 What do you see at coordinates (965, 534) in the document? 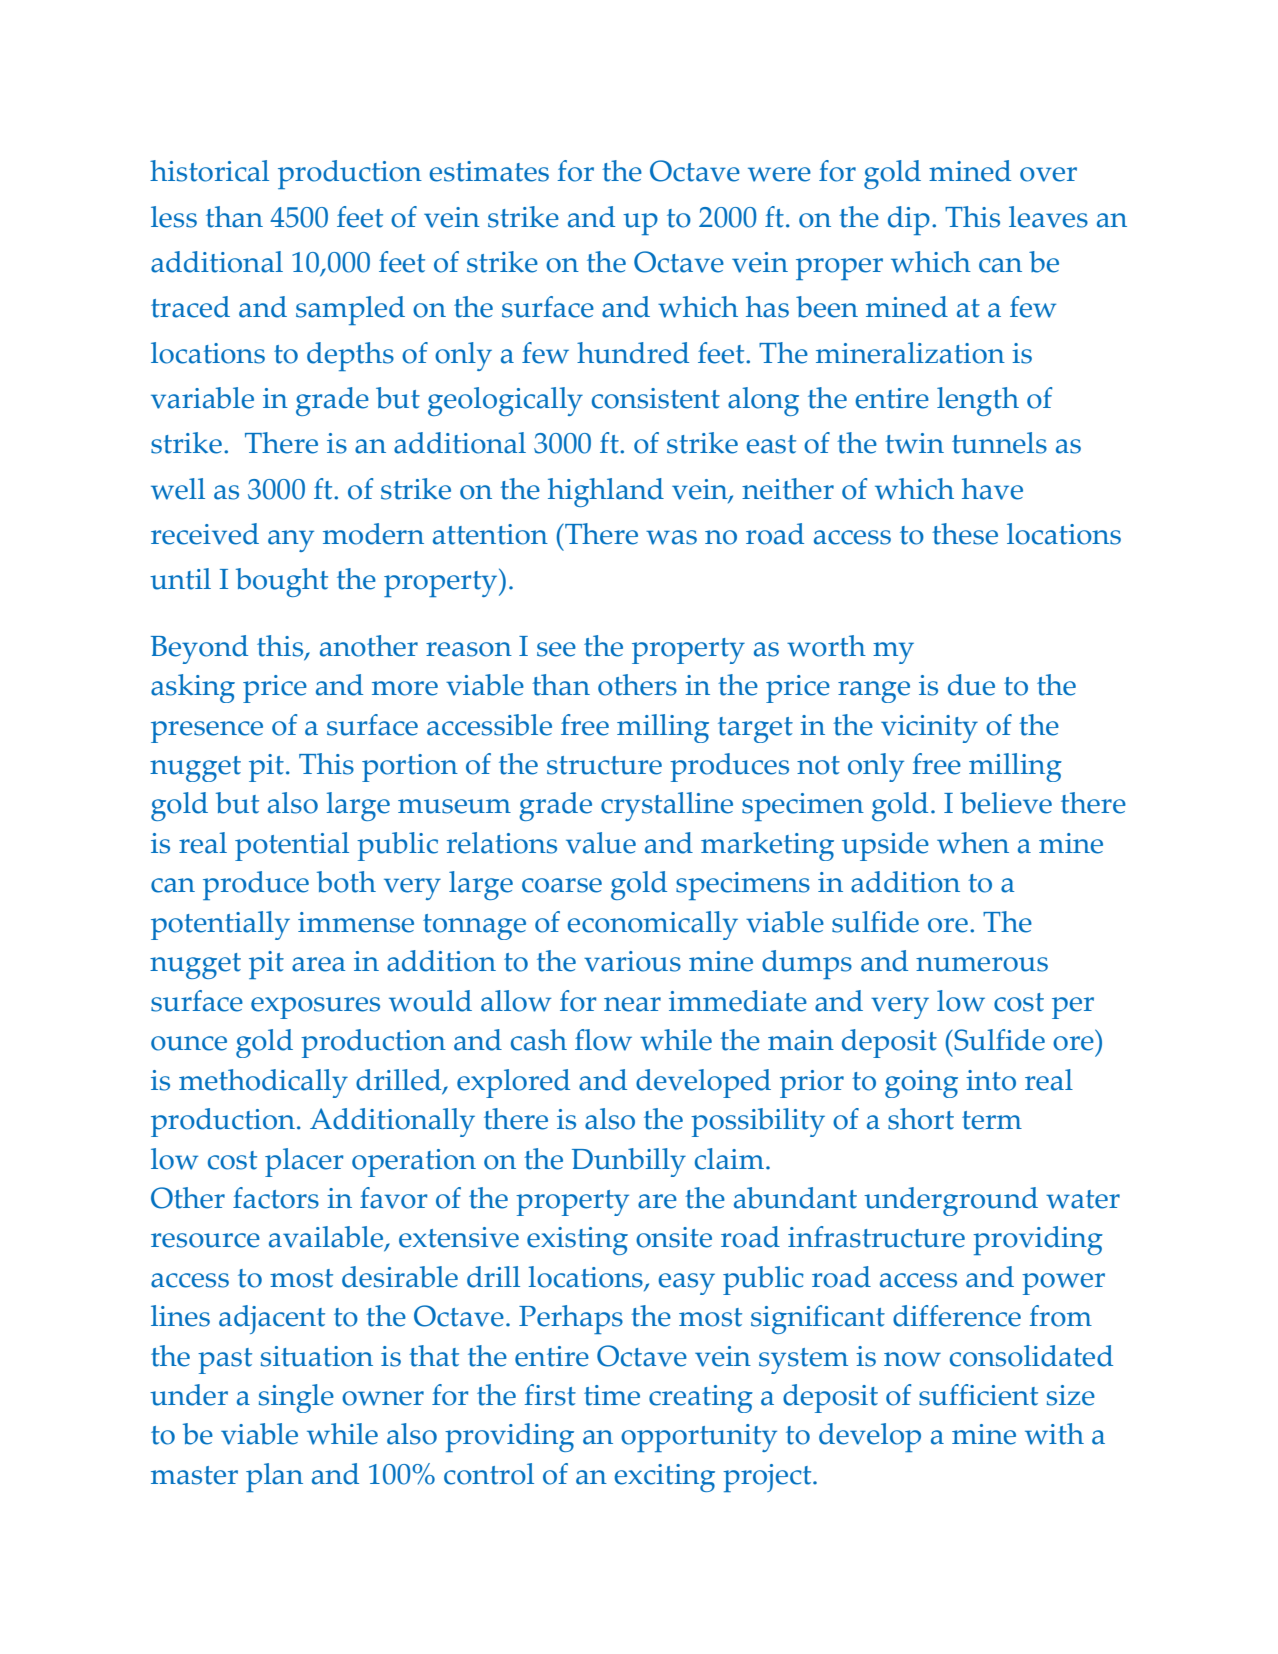
I see `these` at bounding box center [965, 534].
